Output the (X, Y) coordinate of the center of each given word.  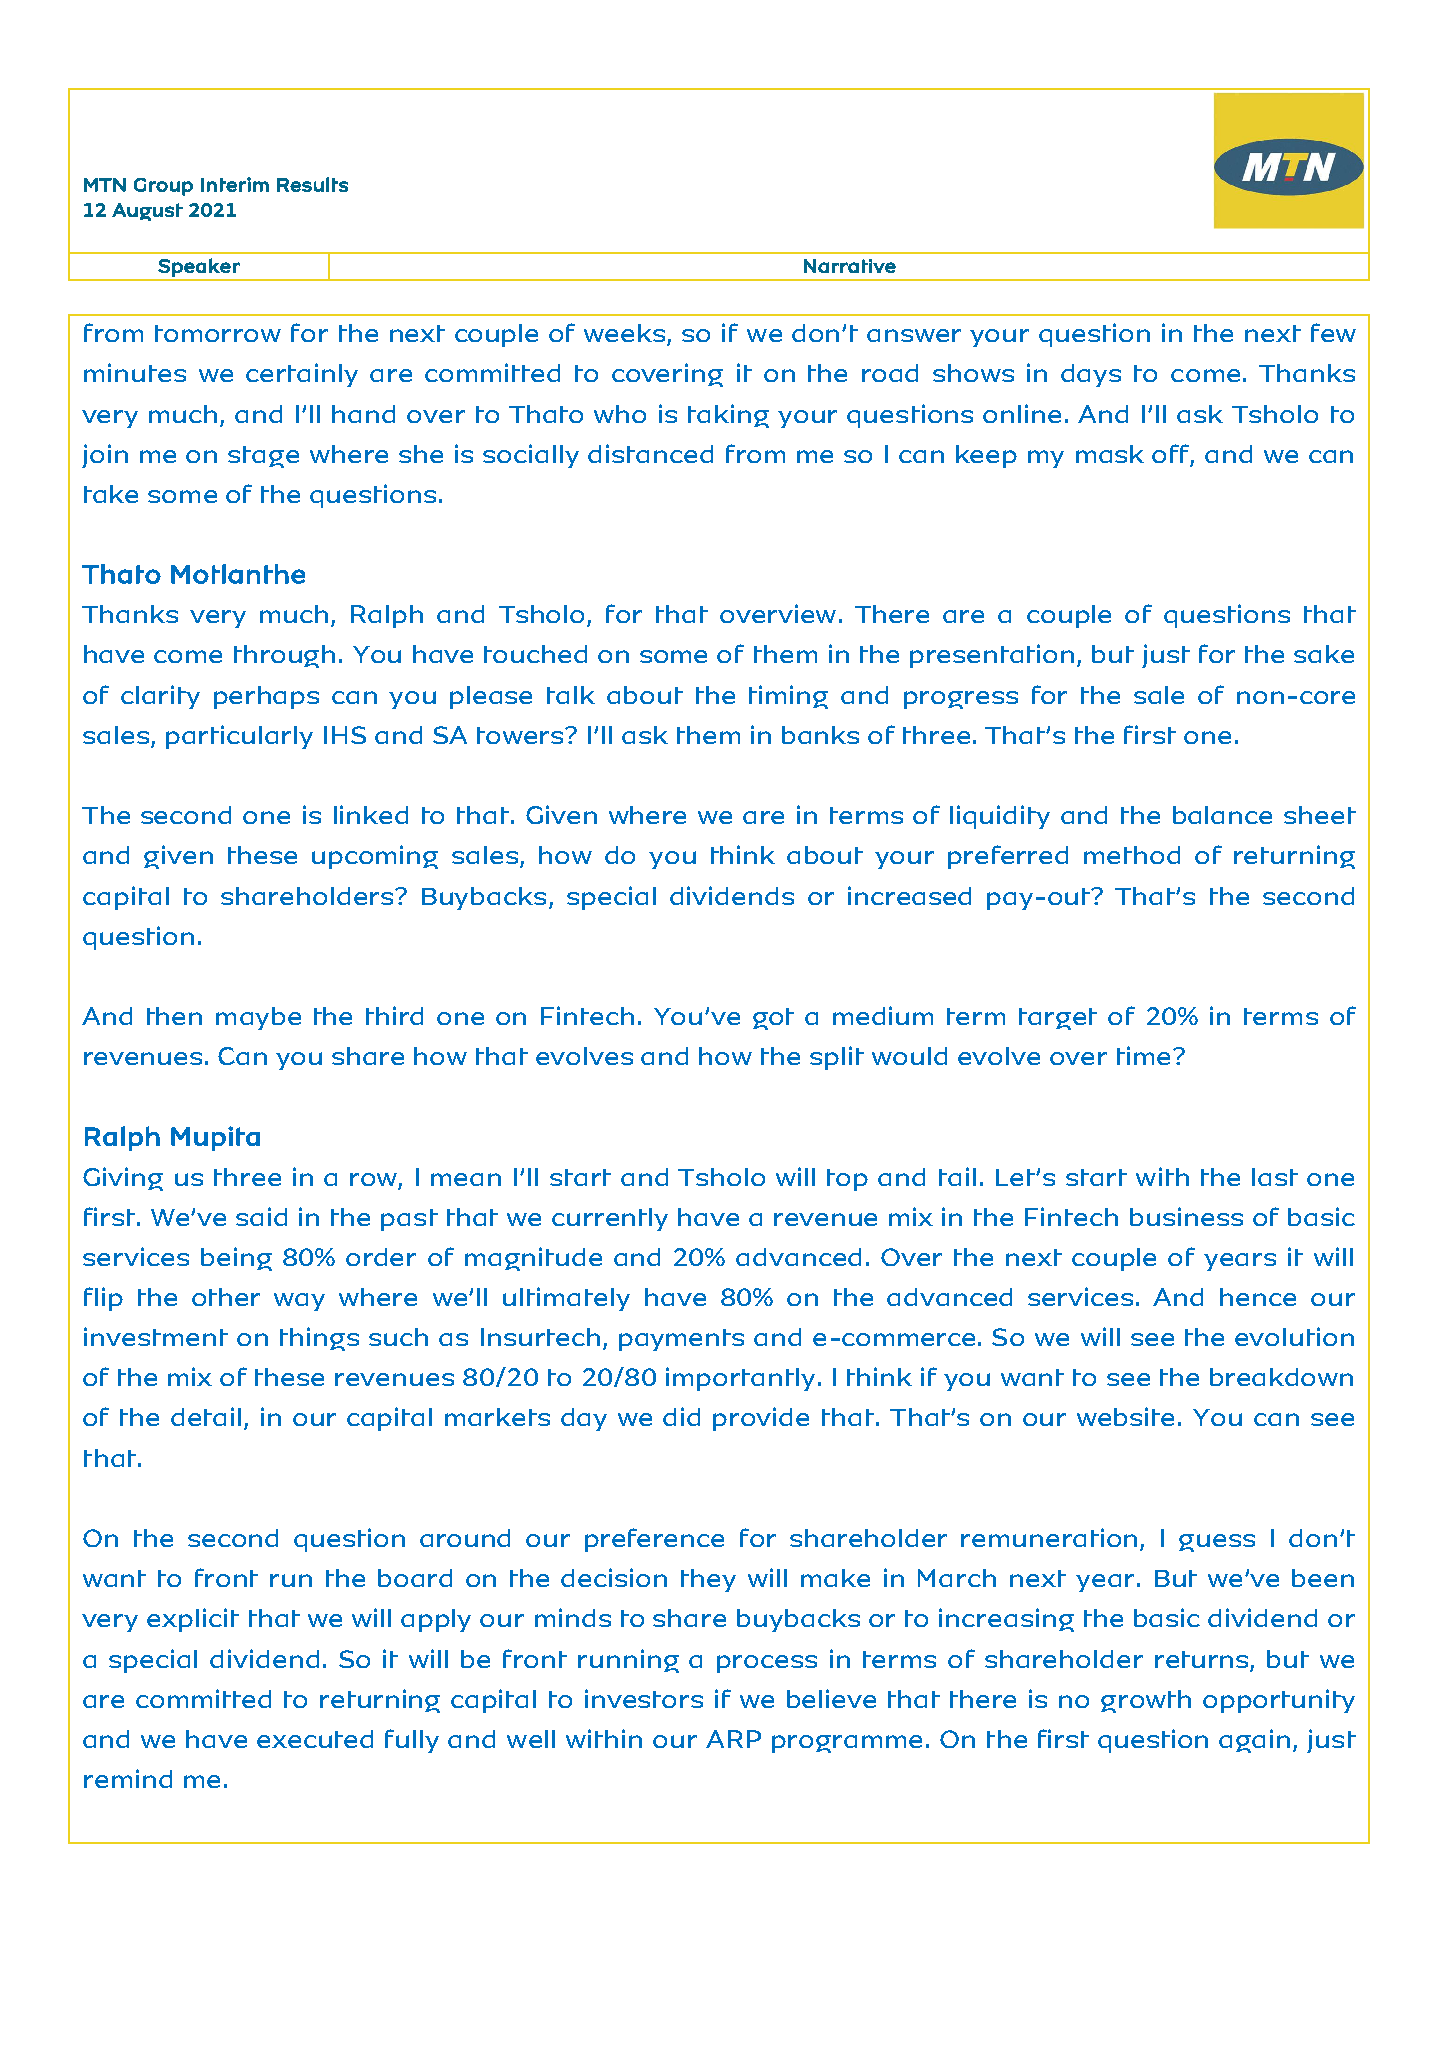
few (1333, 332)
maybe (258, 1018)
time (1143, 1055)
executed (315, 1739)
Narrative (850, 266)
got (773, 1019)
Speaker (199, 267)
